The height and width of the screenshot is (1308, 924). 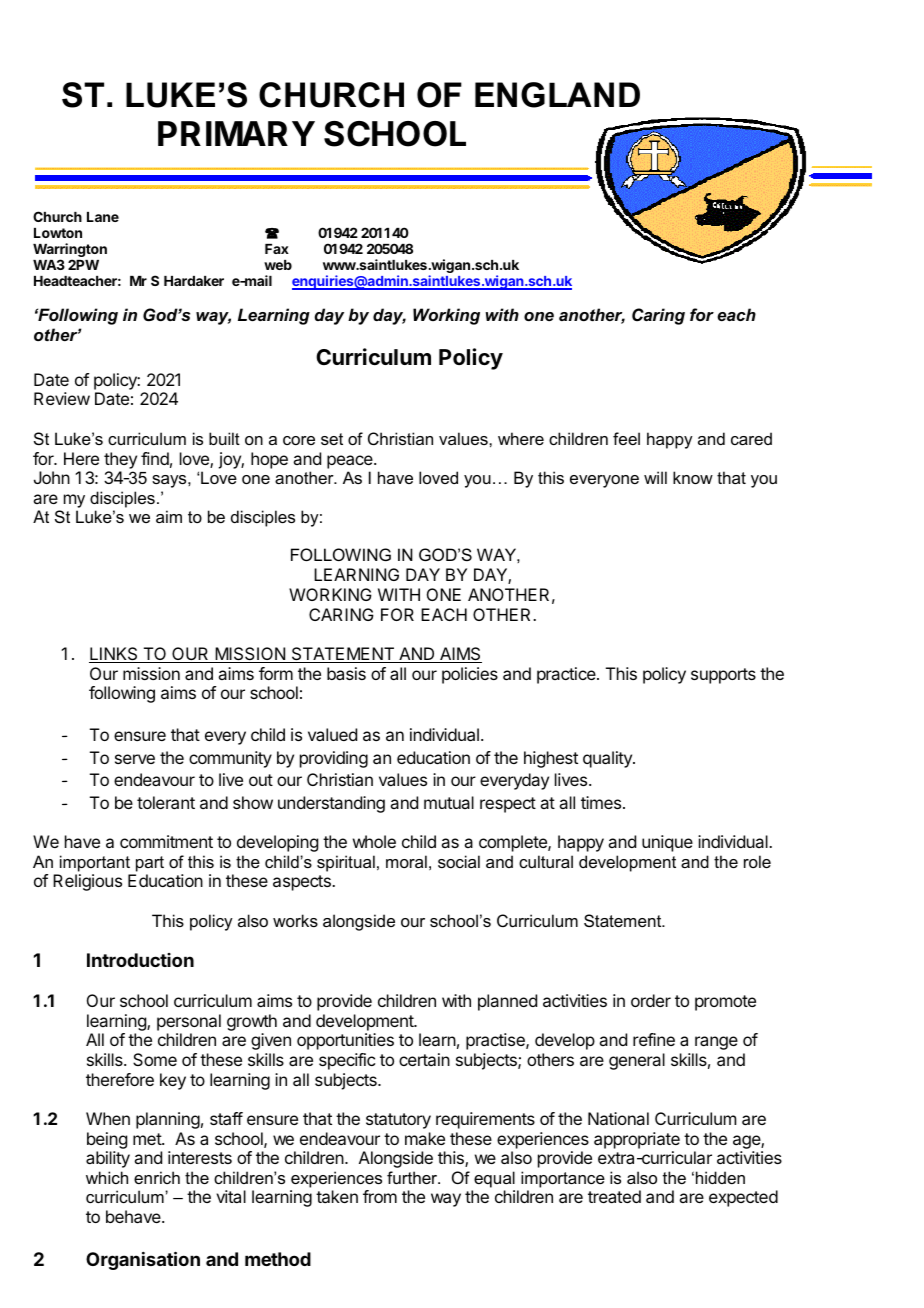 What do you see at coordinates (380, 1196) in the screenshot?
I see `from` at bounding box center [380, 1196].
